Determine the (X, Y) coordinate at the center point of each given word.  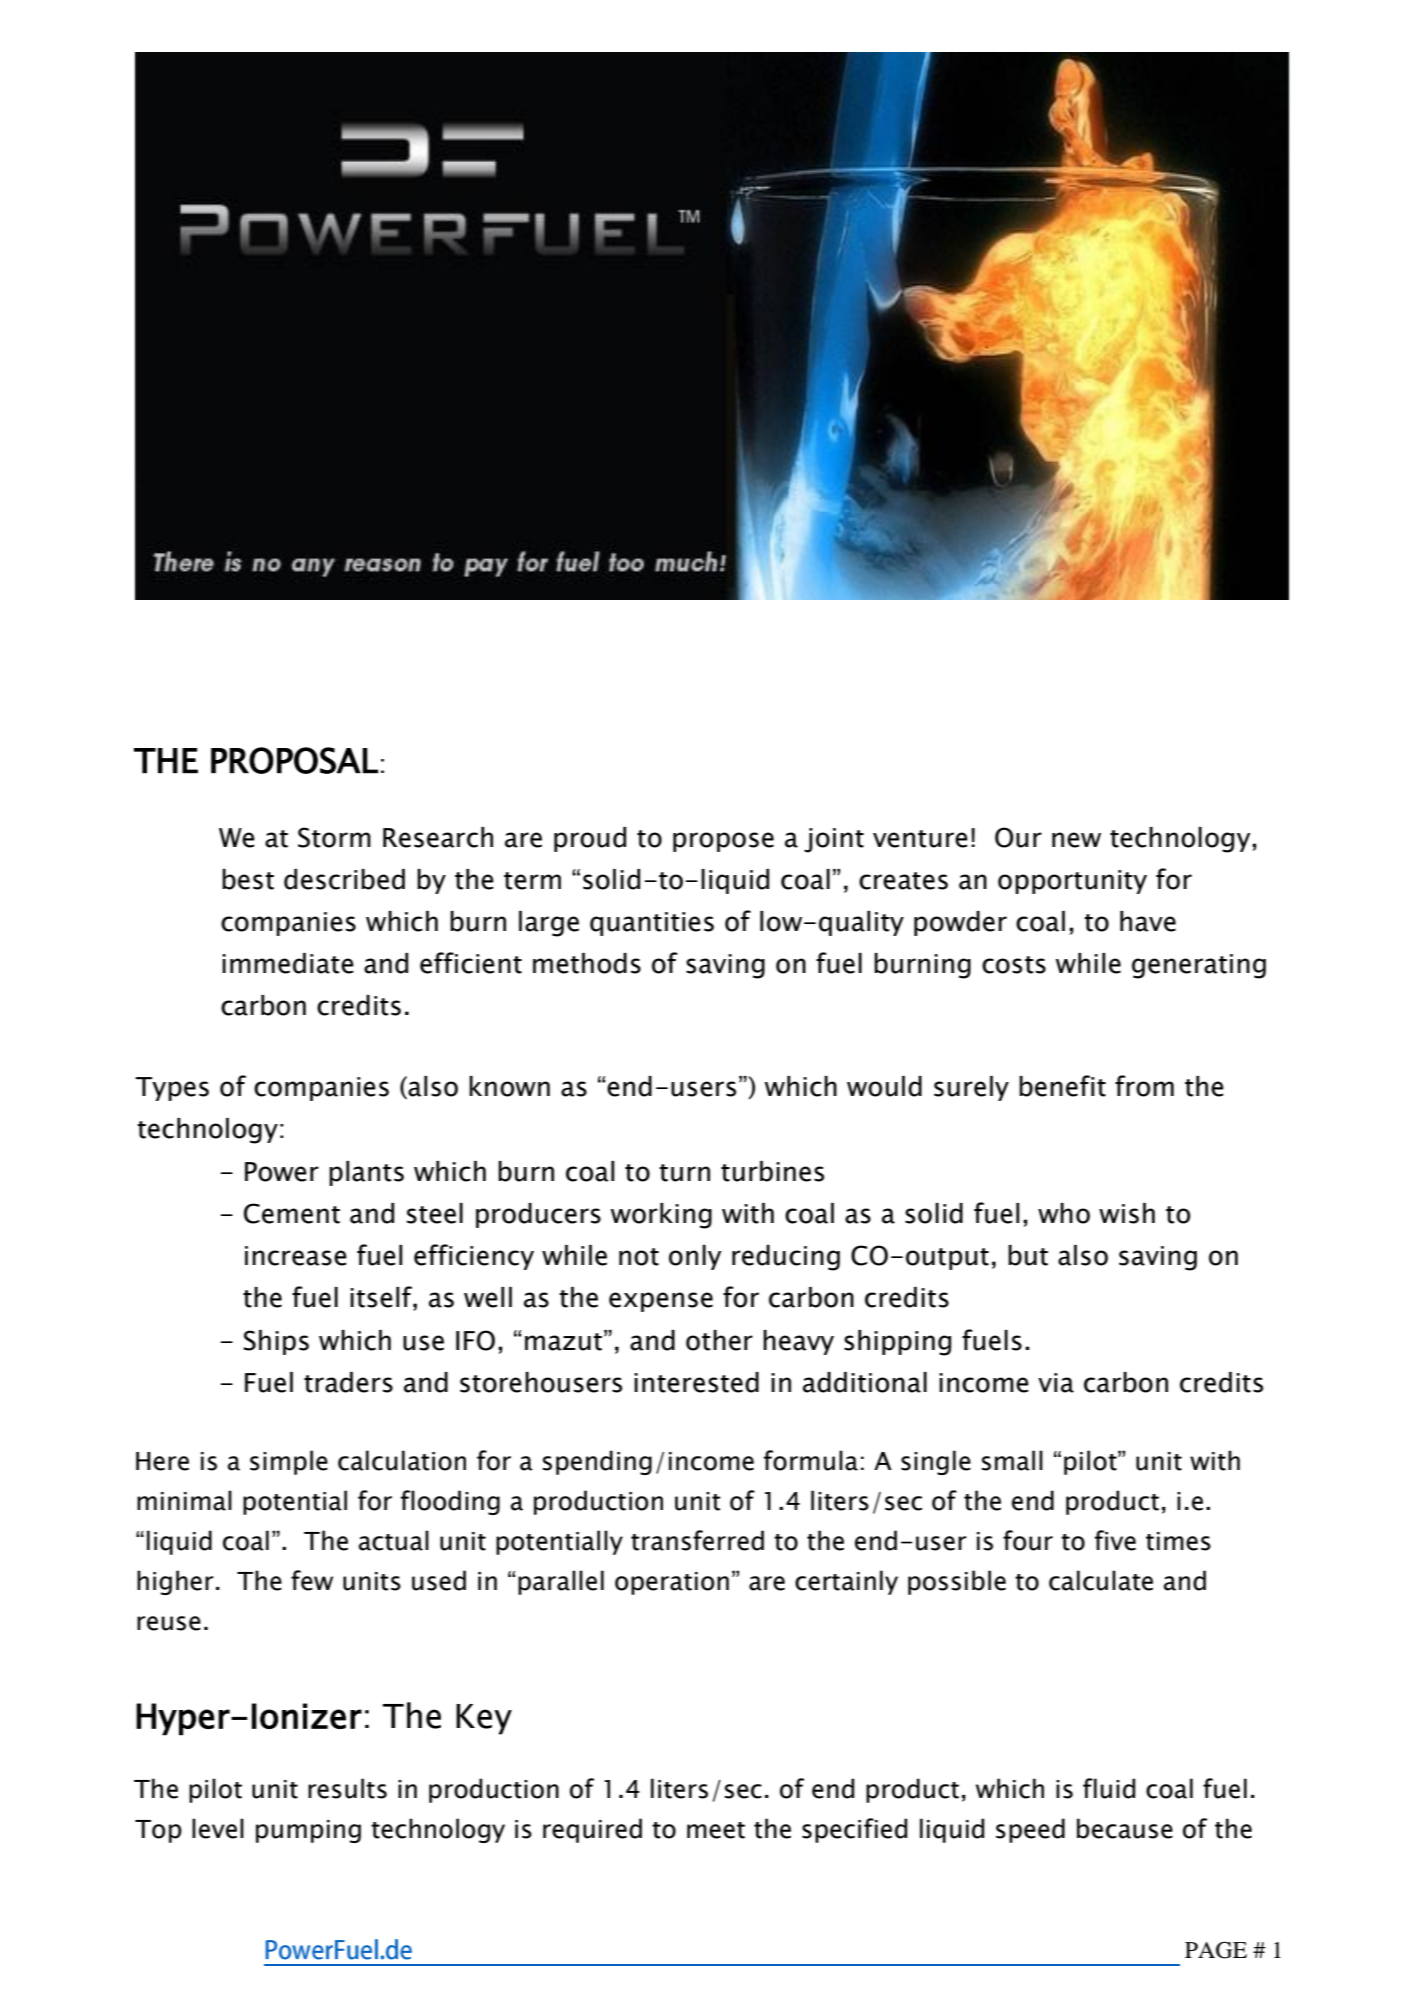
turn (684, 1173)
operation (672, 1583)
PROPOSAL (294, 760)
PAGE (1216, 1950)
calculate (1101, 1580)
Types (172, 1089)
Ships (276, 1342)
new (1076, 840)
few (312, 1580)
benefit (1062, 1086)
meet (716, 1830)
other (719, 1340)
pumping (308, 1831)
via (1056, 1383)
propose (723, 842)
